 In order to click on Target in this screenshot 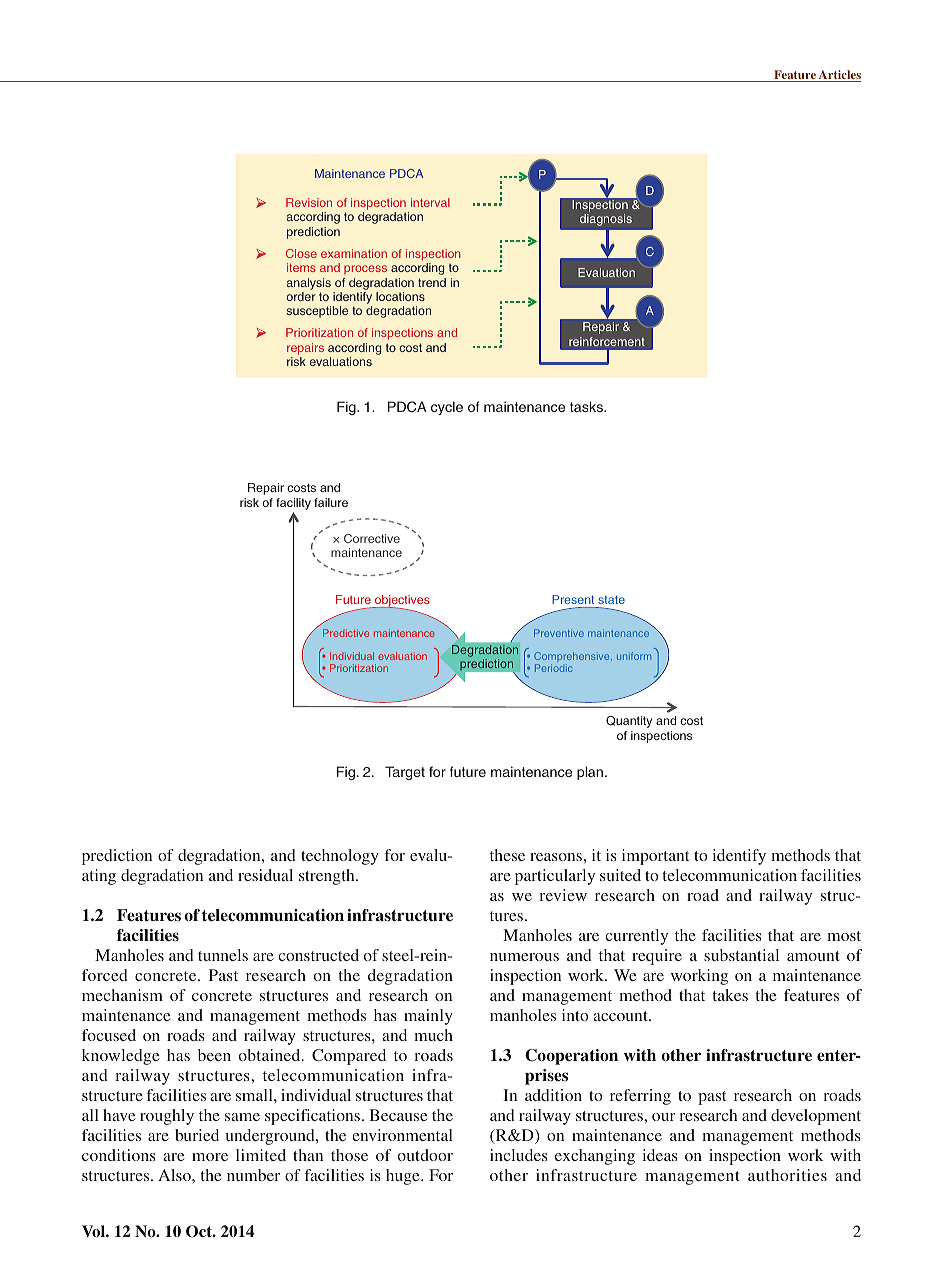, I will do `click(405, 773)`.
